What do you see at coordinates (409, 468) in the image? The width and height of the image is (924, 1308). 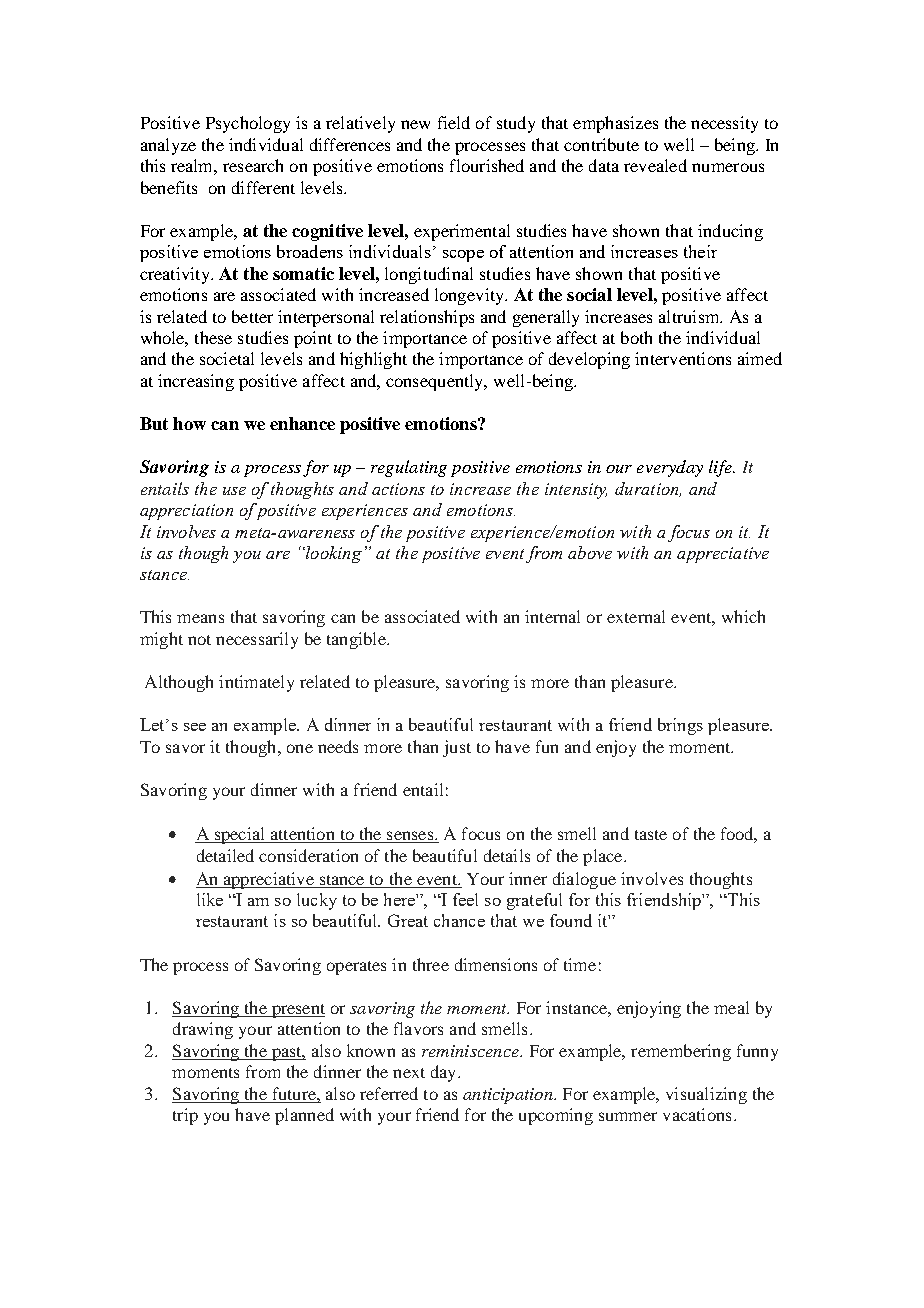 I see `regulating` at bounding box center [409, 468].
